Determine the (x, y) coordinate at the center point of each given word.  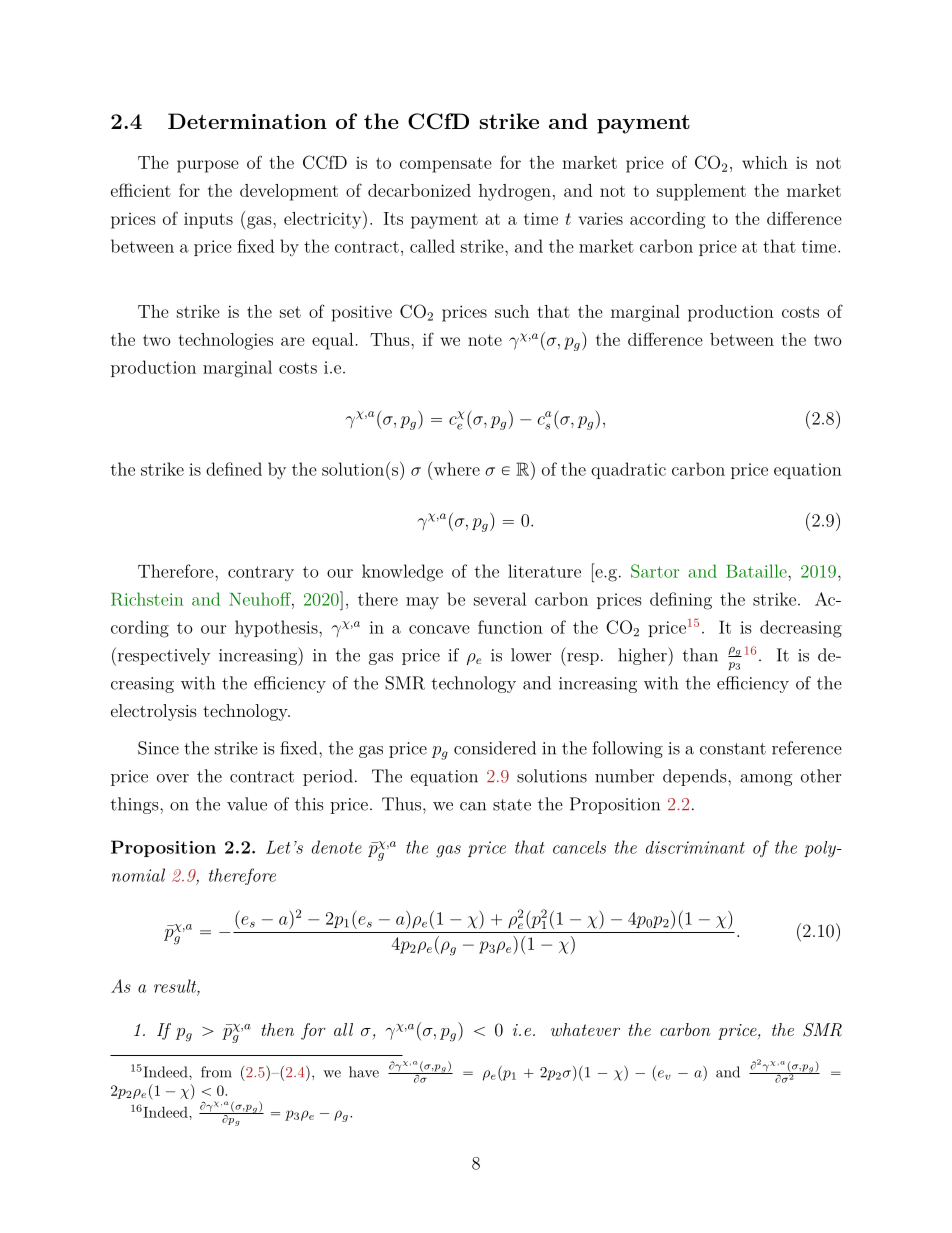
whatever (585, 1029)
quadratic (628, 470)
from (216, 1072)
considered (495, 748)
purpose (208, 166)
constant (733, 749)
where (455, 469)
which (765, 162)
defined (234, 469)
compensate (446, 165)
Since (158, 748)
